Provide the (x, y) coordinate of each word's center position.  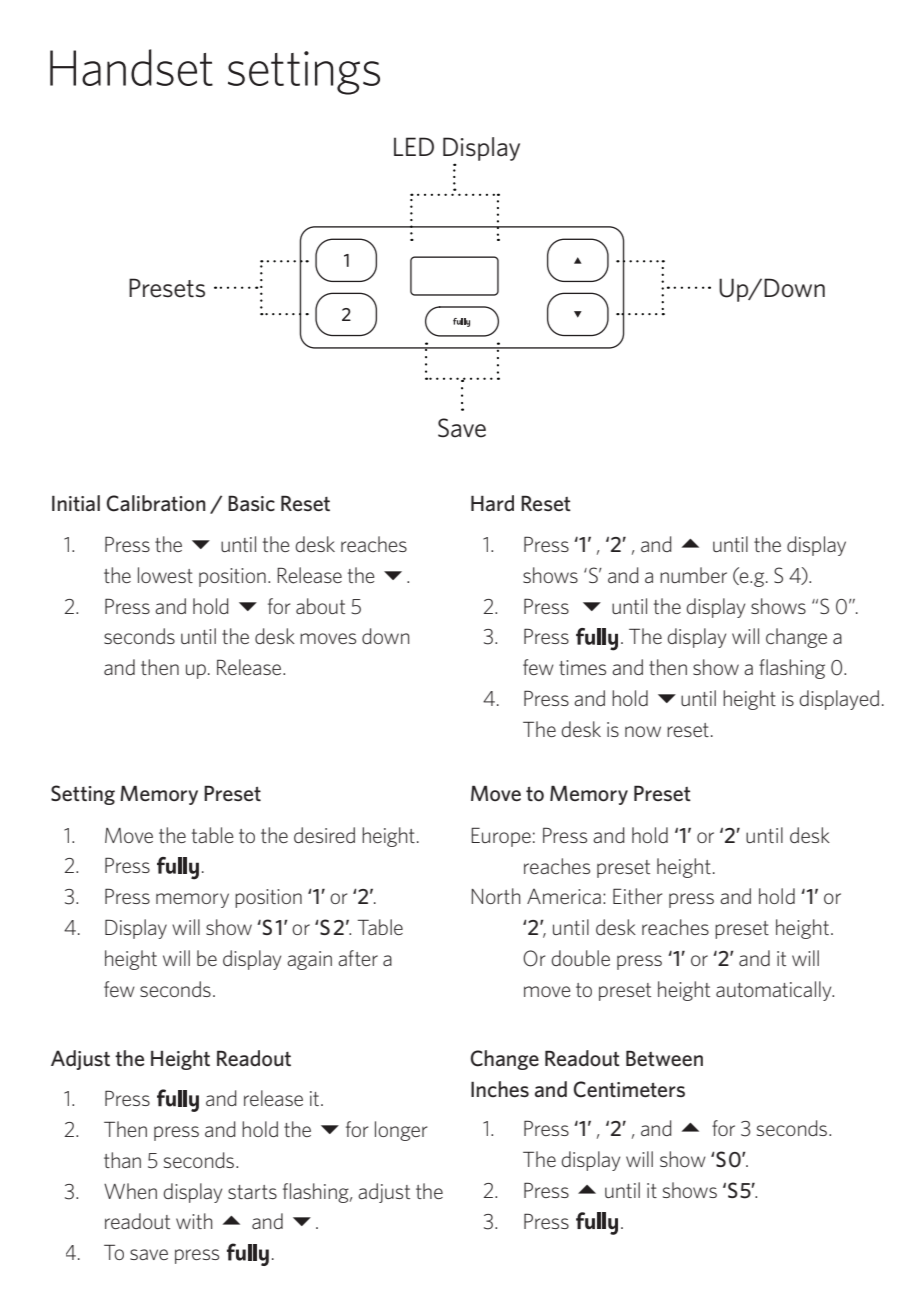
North (496, 896)
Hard (492, 503)
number (693, 575)
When (130, 1191)
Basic (251, 503)
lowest (165, 575)
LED (414, 146)
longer (401, 1131)
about (320, 606)
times (582, 667)
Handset (131, 67)
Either (637, 896)
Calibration (156, 503)
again (309, 960)
